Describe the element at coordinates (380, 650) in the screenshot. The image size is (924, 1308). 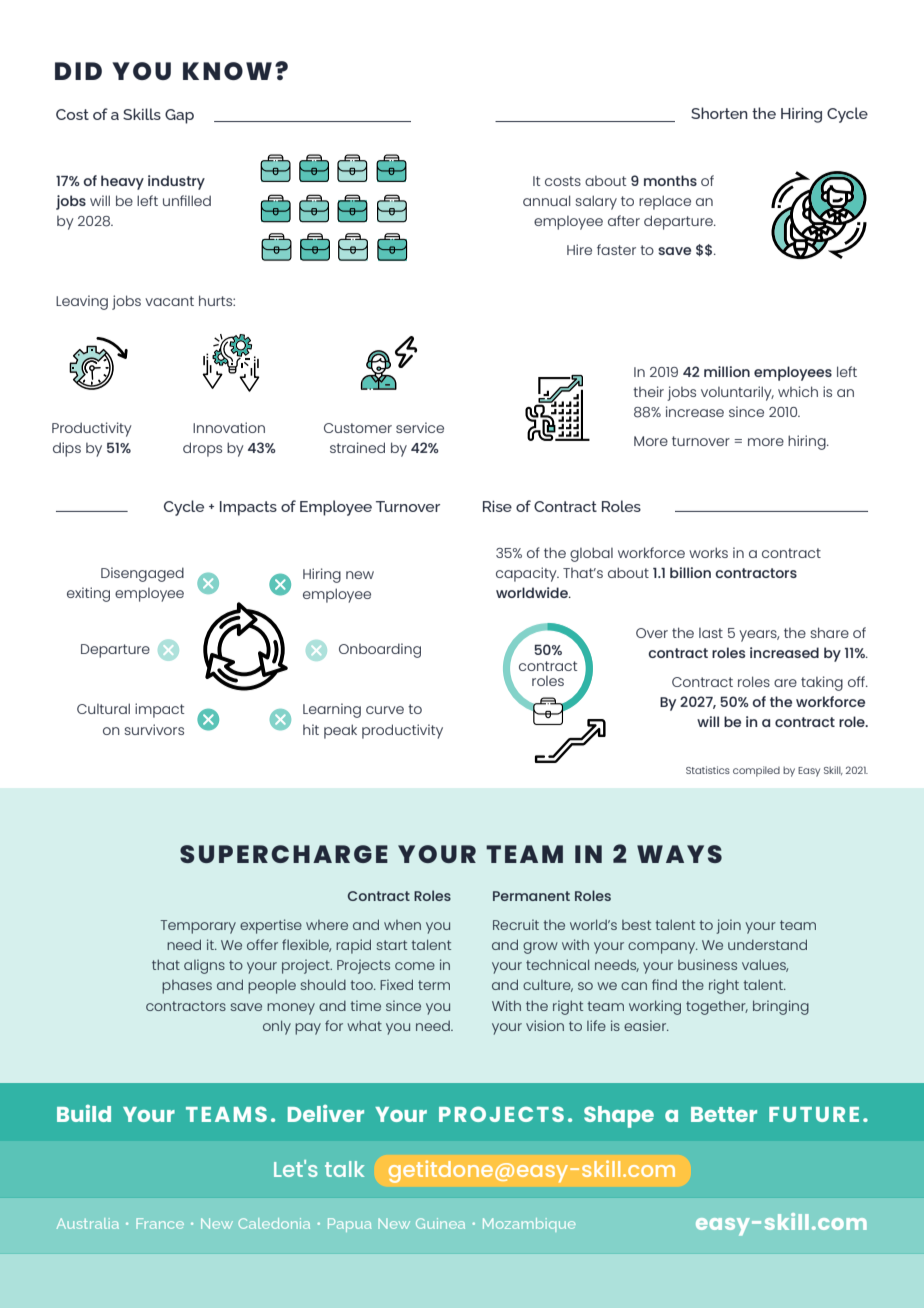
I see `Onboarding` at that location.
